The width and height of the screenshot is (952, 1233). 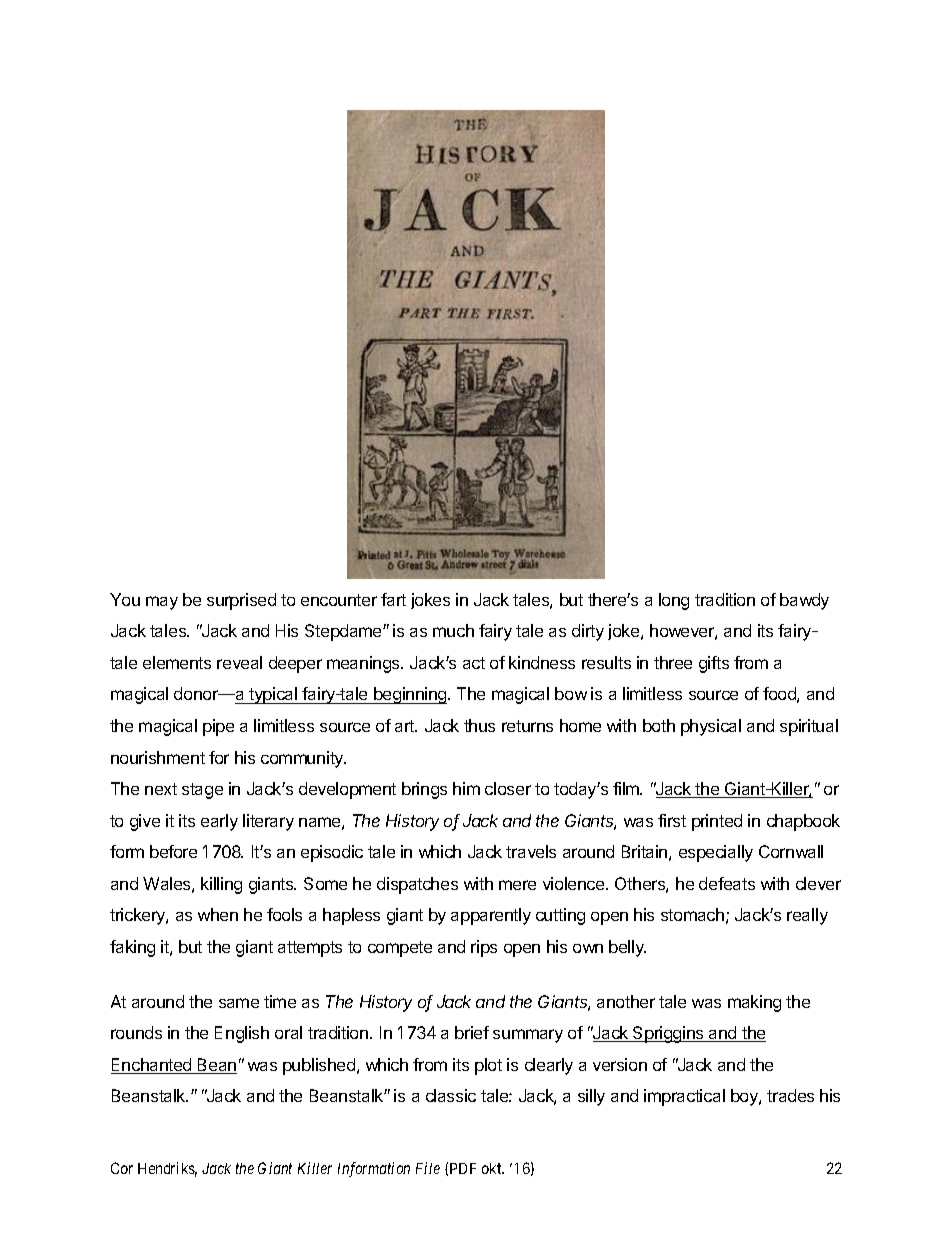 I want to click on rips, so click(x=484, y=948).
